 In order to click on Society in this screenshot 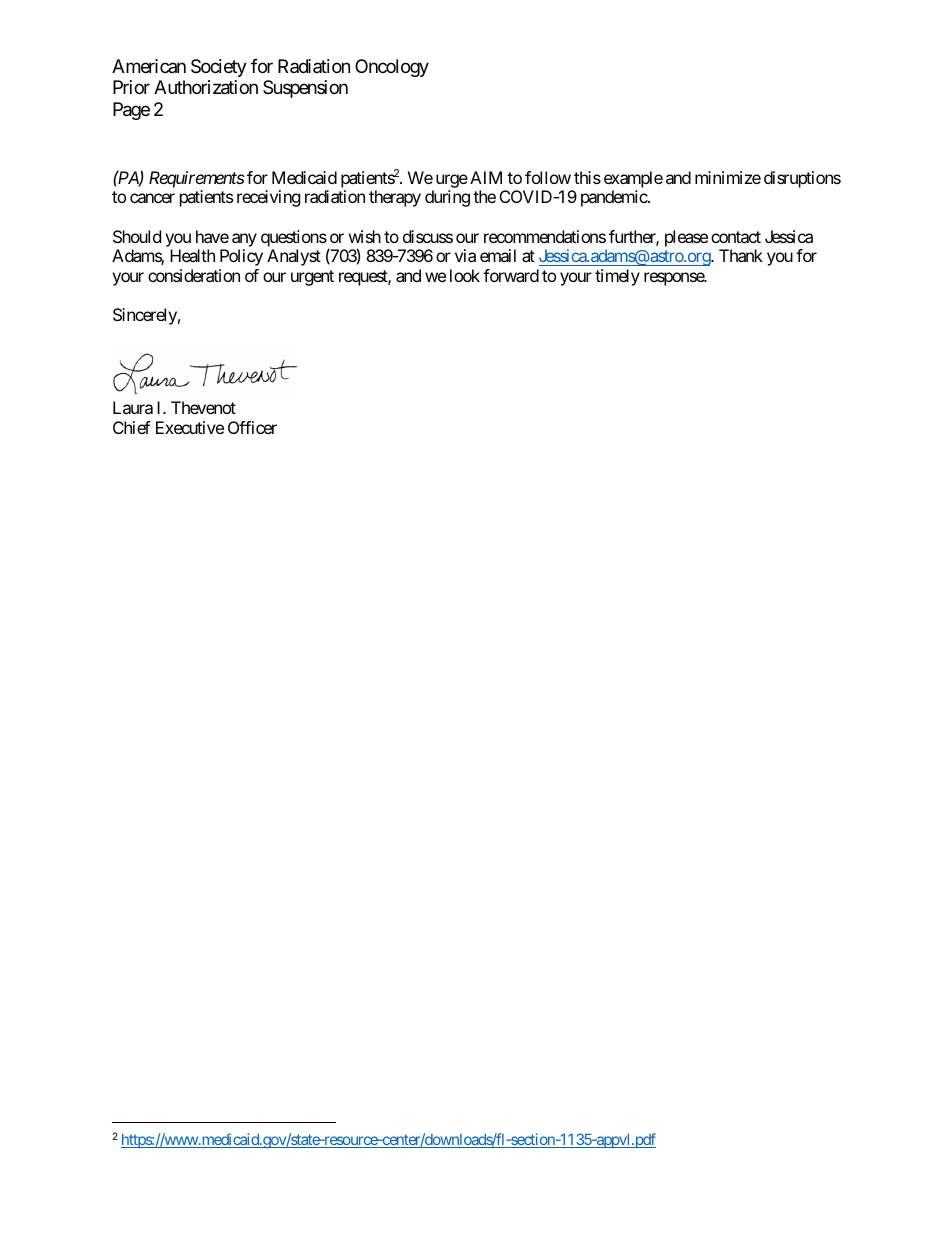, I will do `click(219, 68)`.
